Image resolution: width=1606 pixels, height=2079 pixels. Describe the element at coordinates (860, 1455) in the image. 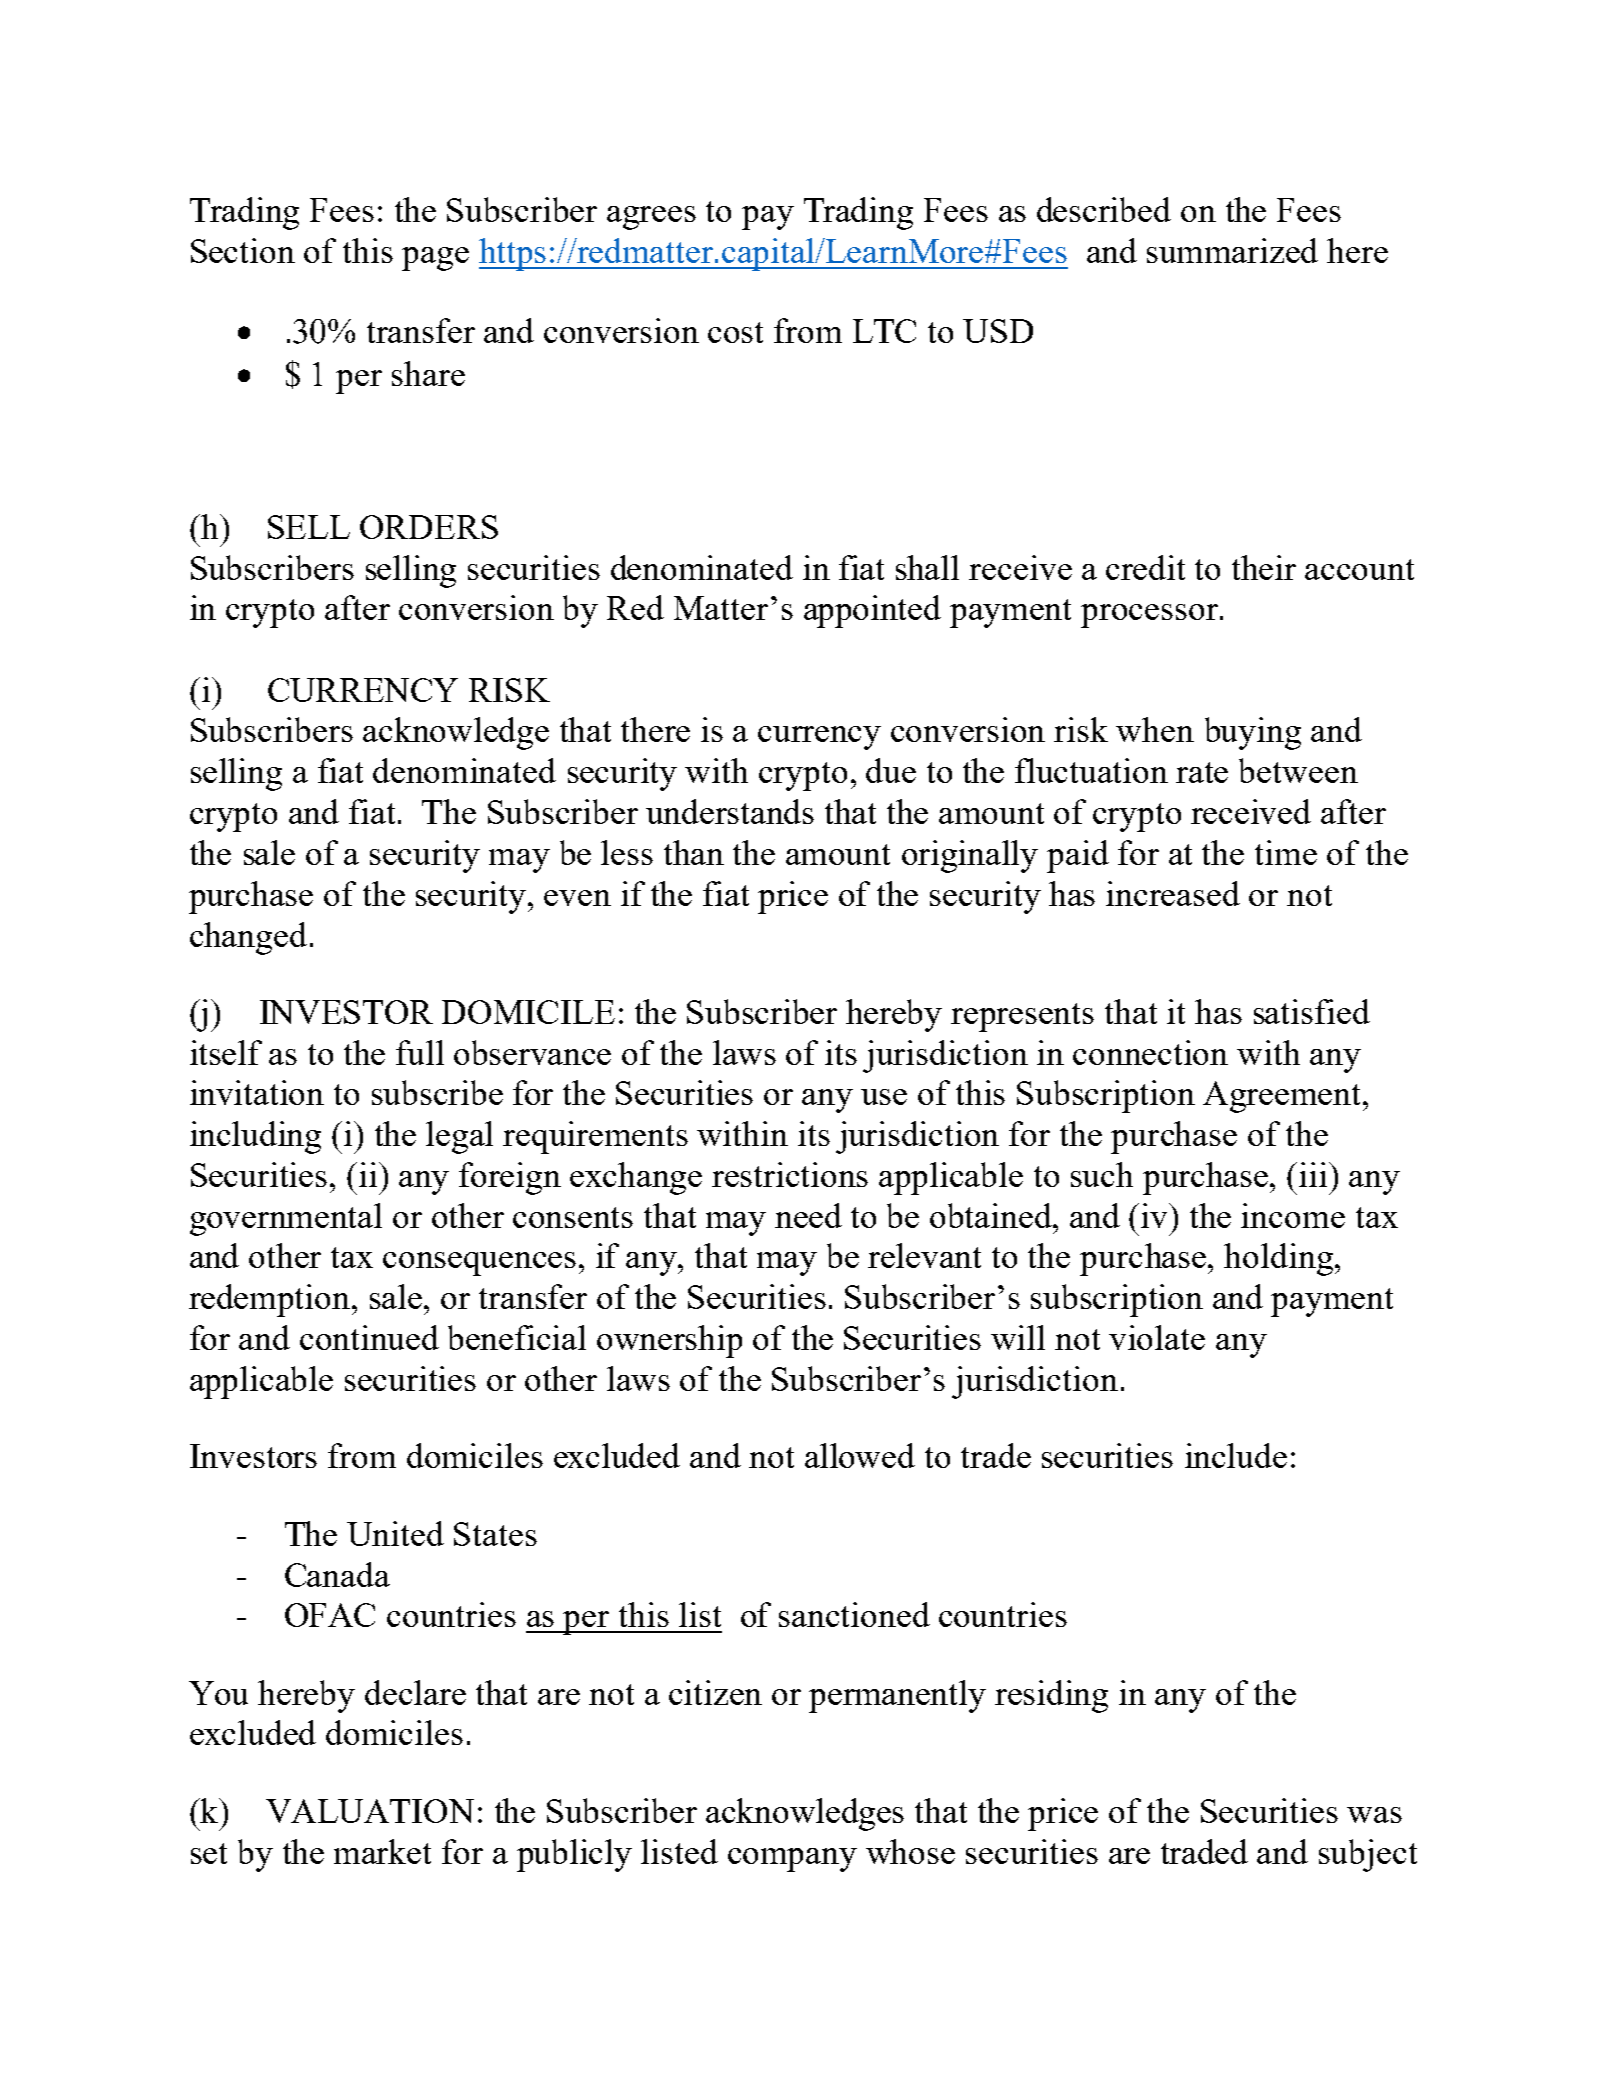

I see `allowed` at that location.
